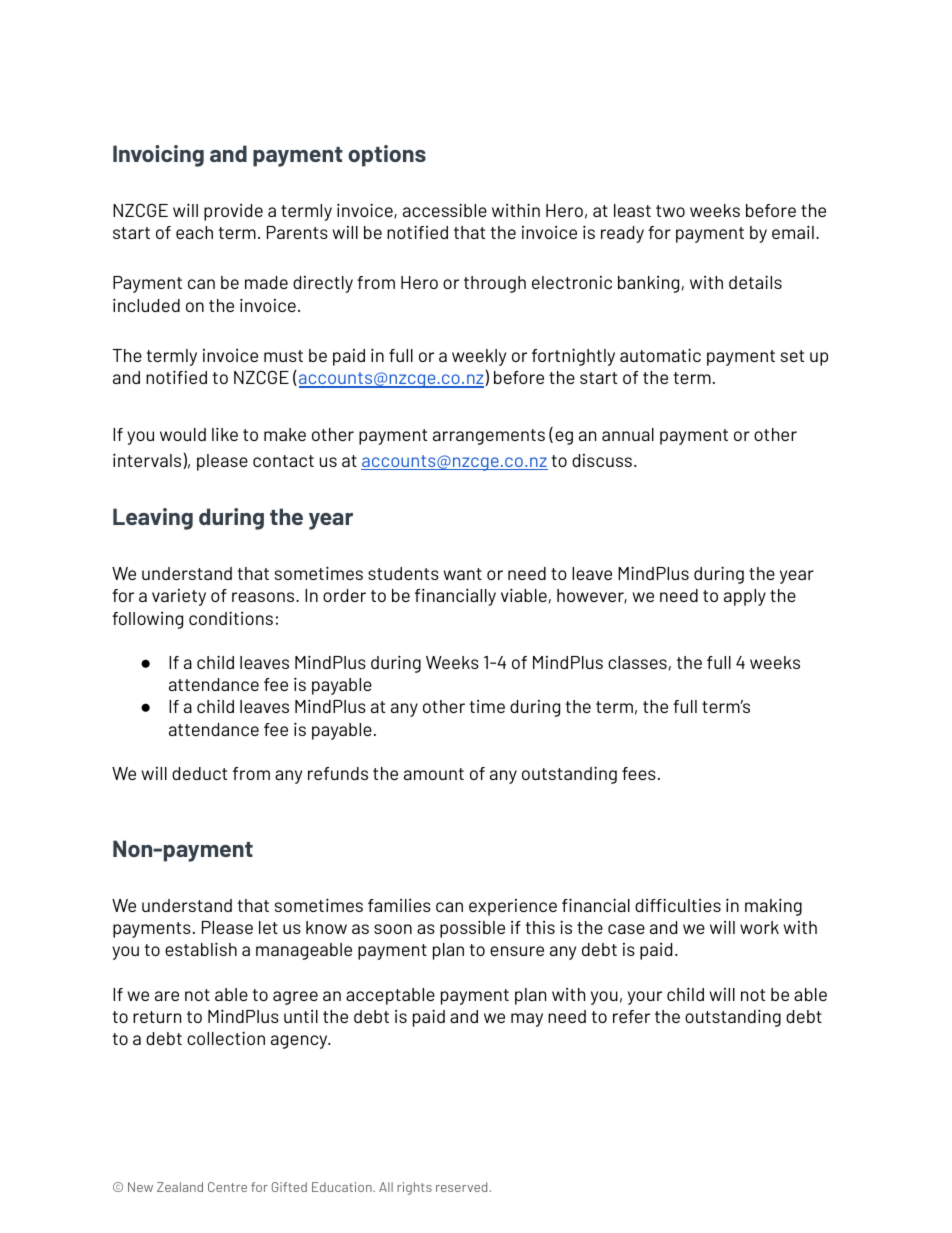 This page has width=952, height=1233. Describe the element at coordinates (670, 211) in the page. I see `two` at that location.
